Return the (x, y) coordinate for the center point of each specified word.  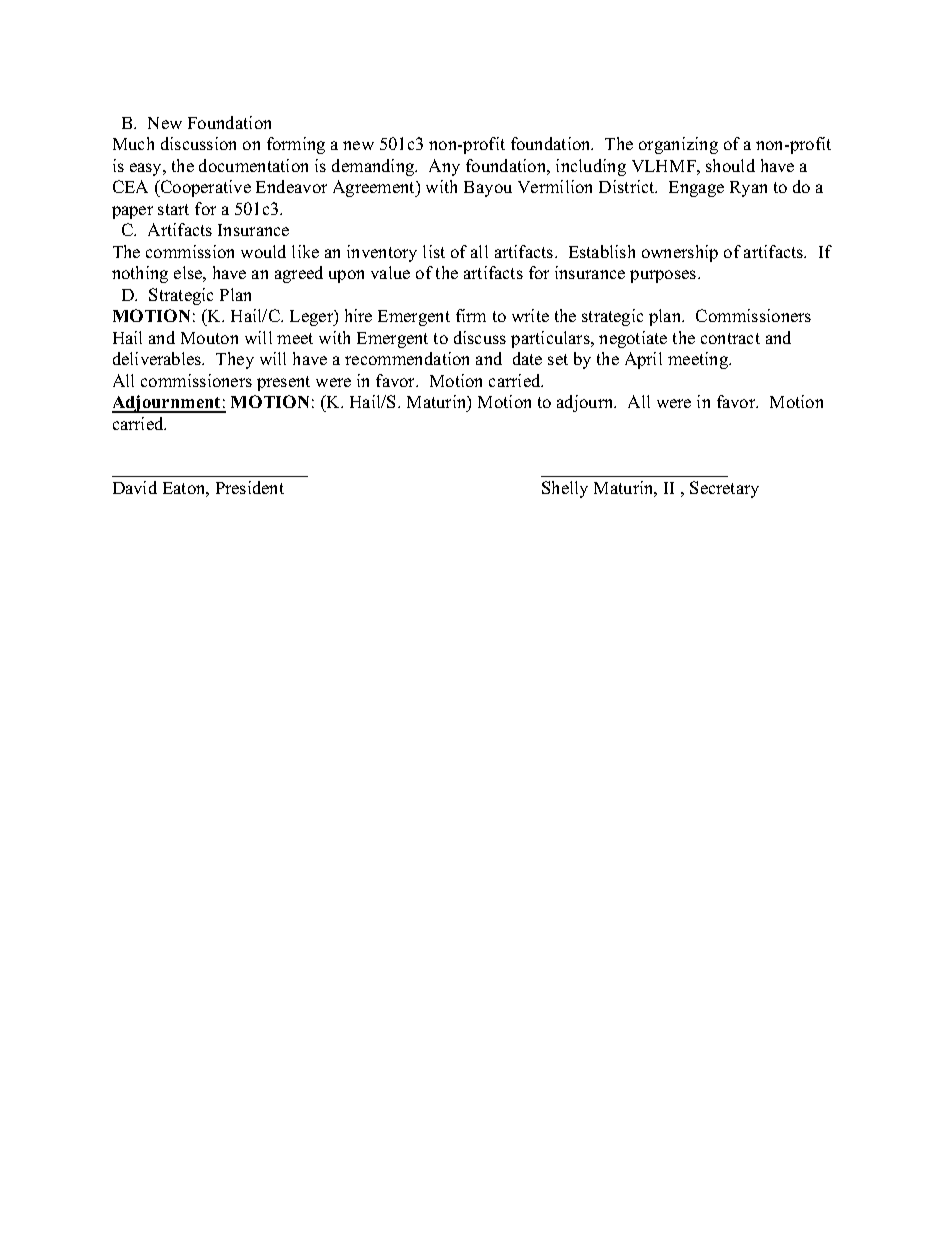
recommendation (407, 358)
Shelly (565, 489)
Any (444, 167)
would (263, 251)
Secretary (724, 489)
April (643, 360)
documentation (253, 165)
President (250, 487)
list (434, 251)
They (235, 360)
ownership (680, 253)
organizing (678, 145)
